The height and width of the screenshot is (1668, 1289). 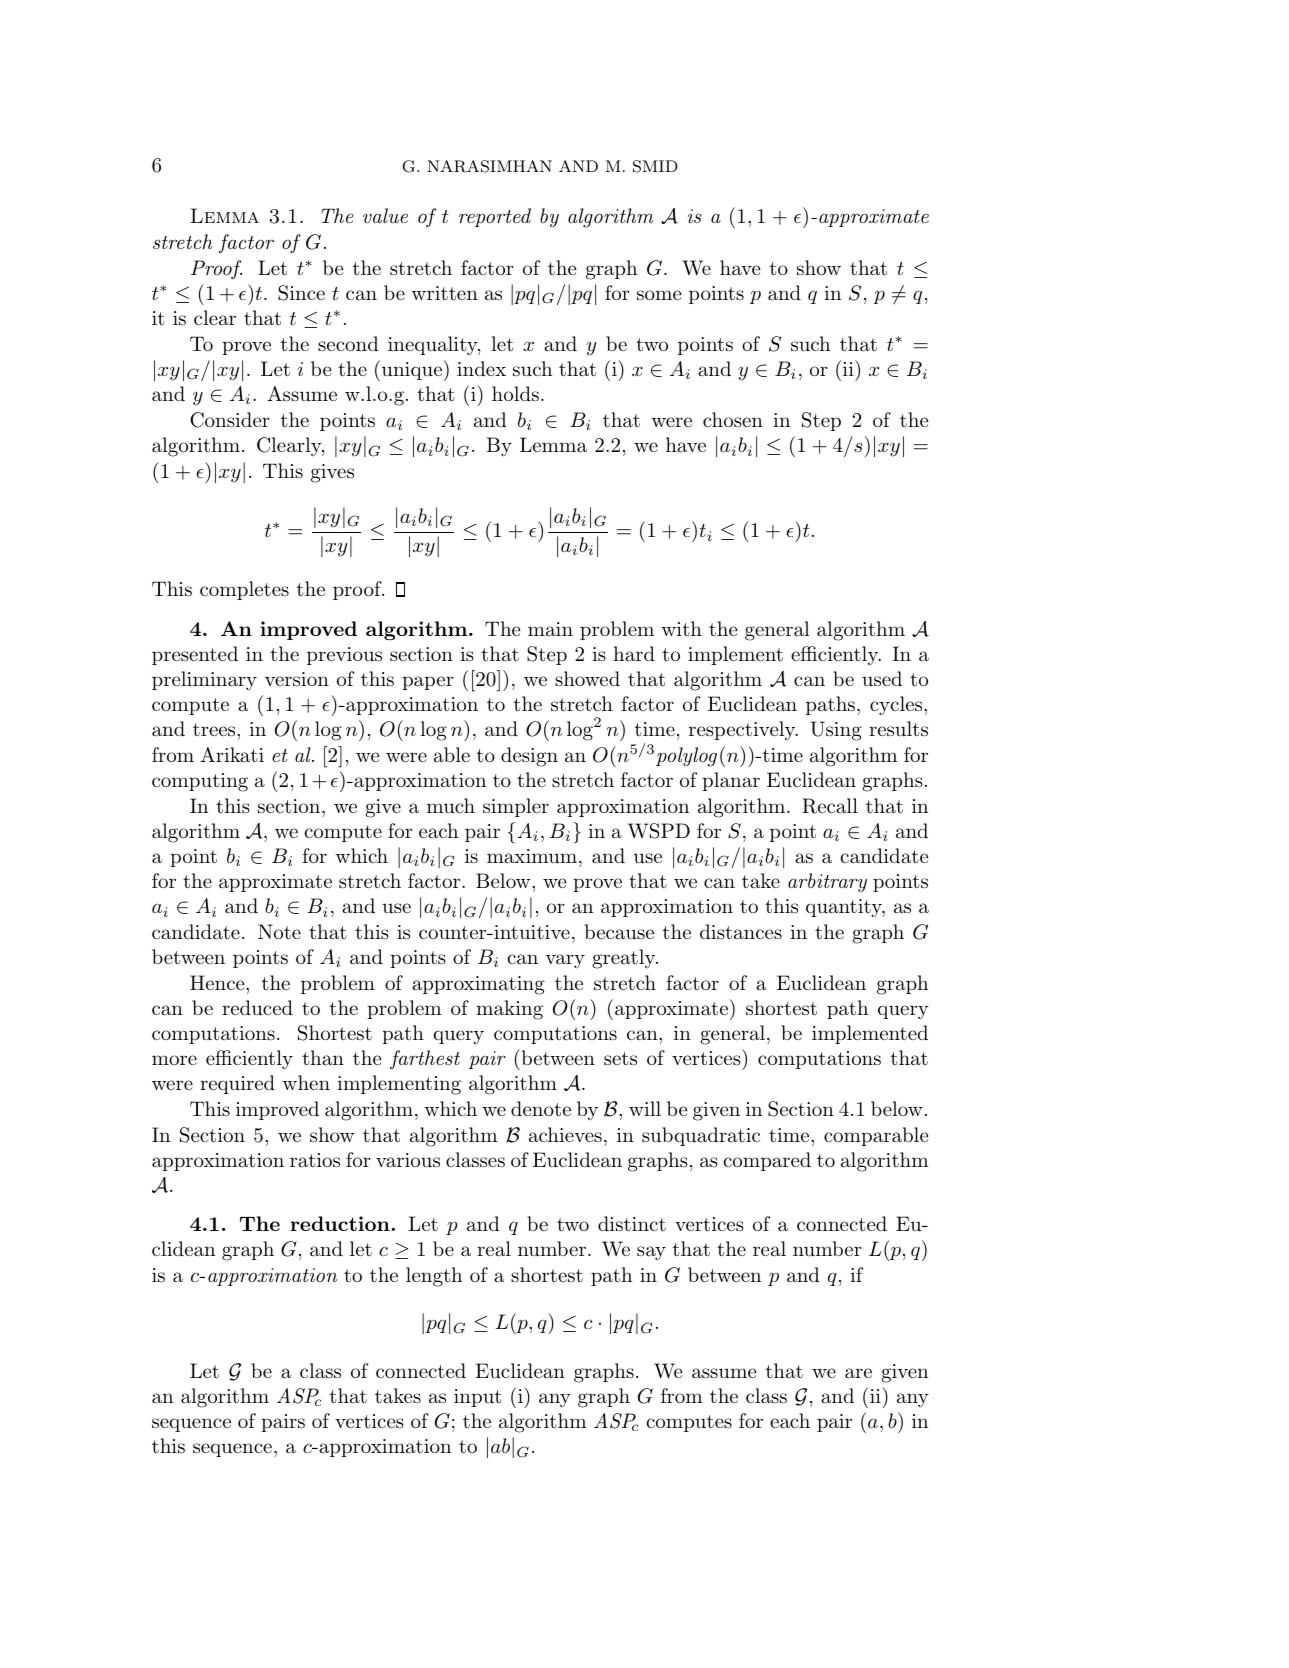 What do you see at coordinates (651, 1253) in the screenshot?
I see `say` at bounding box center [651, 1253].
